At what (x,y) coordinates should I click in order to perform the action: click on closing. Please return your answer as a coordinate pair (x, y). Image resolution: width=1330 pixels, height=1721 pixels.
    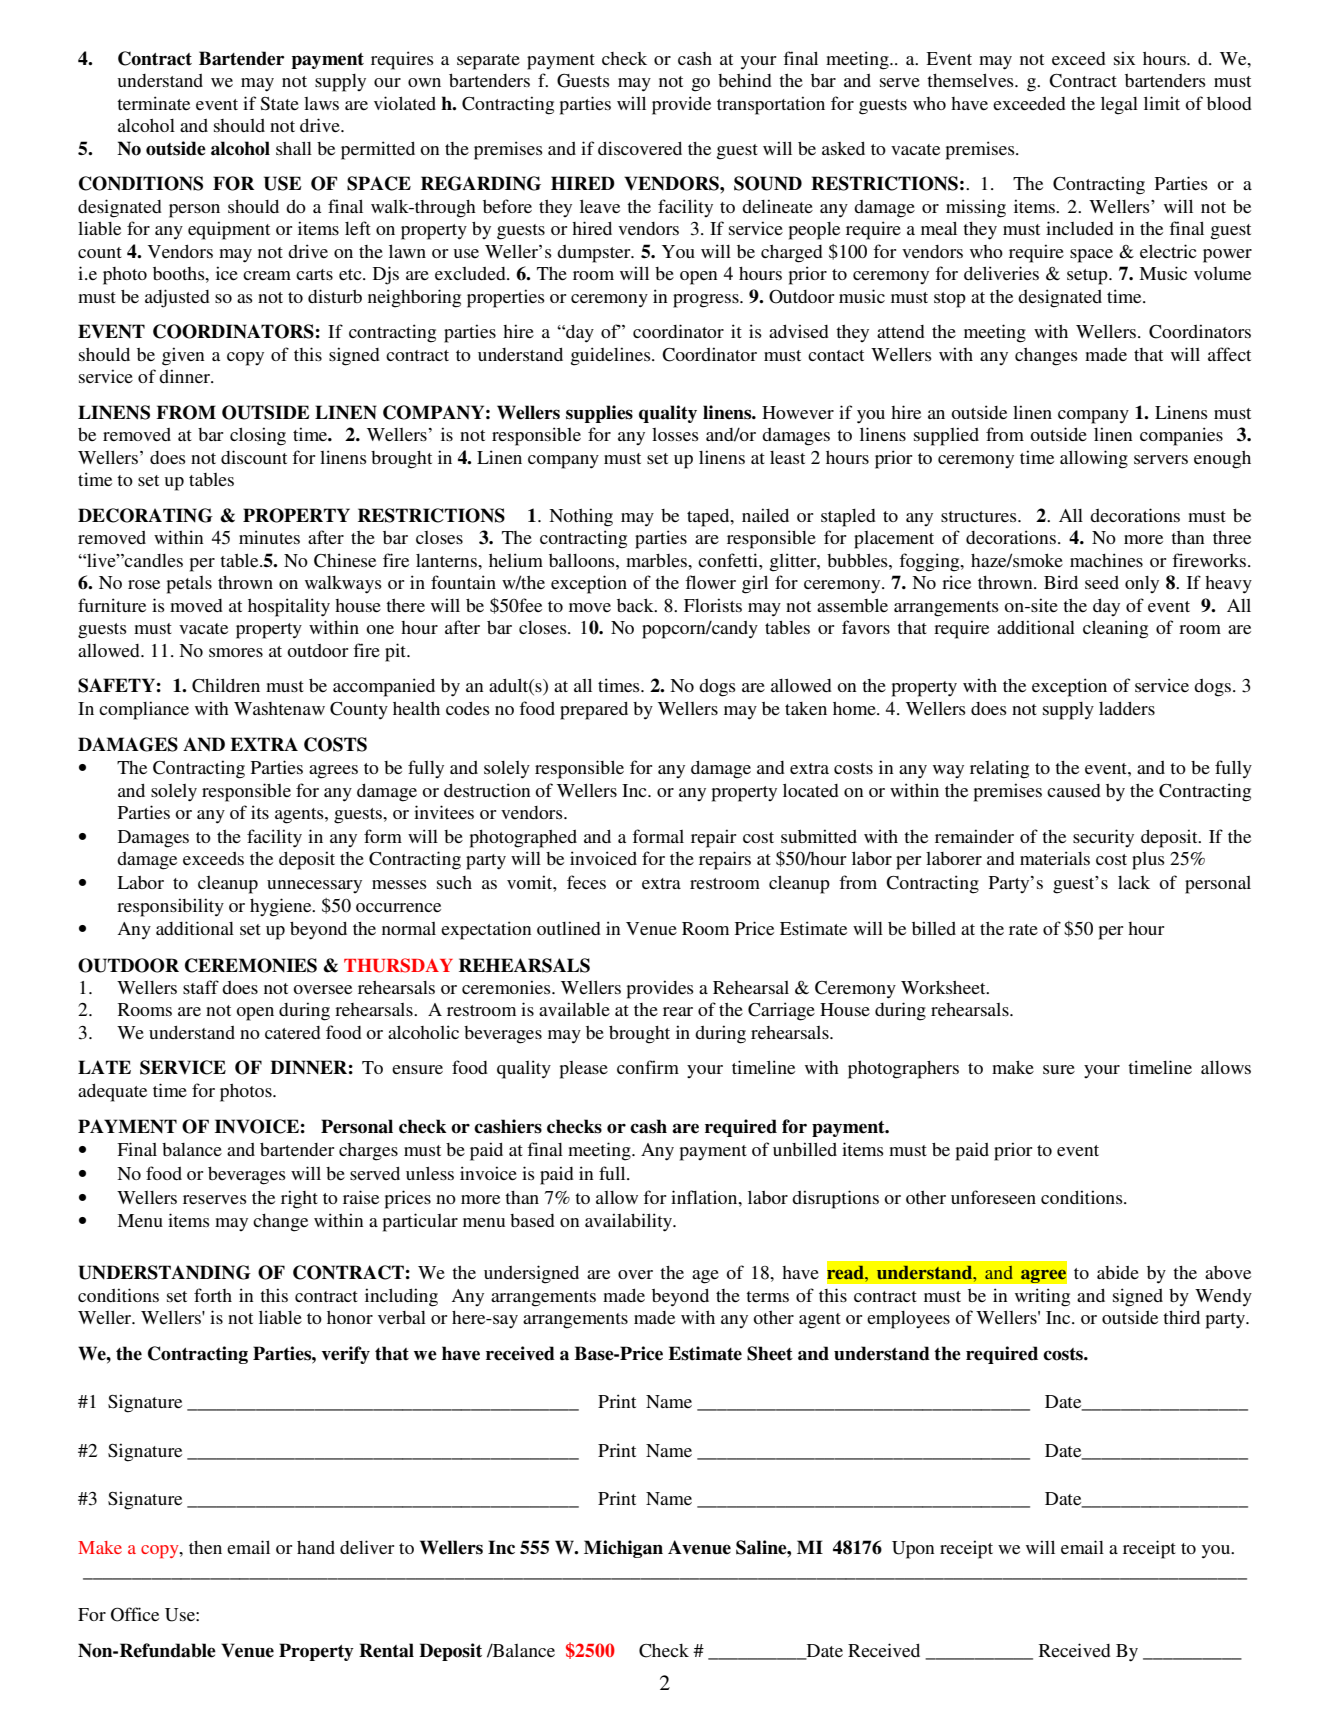
    Looking at the image, I should click on (258, 436).
